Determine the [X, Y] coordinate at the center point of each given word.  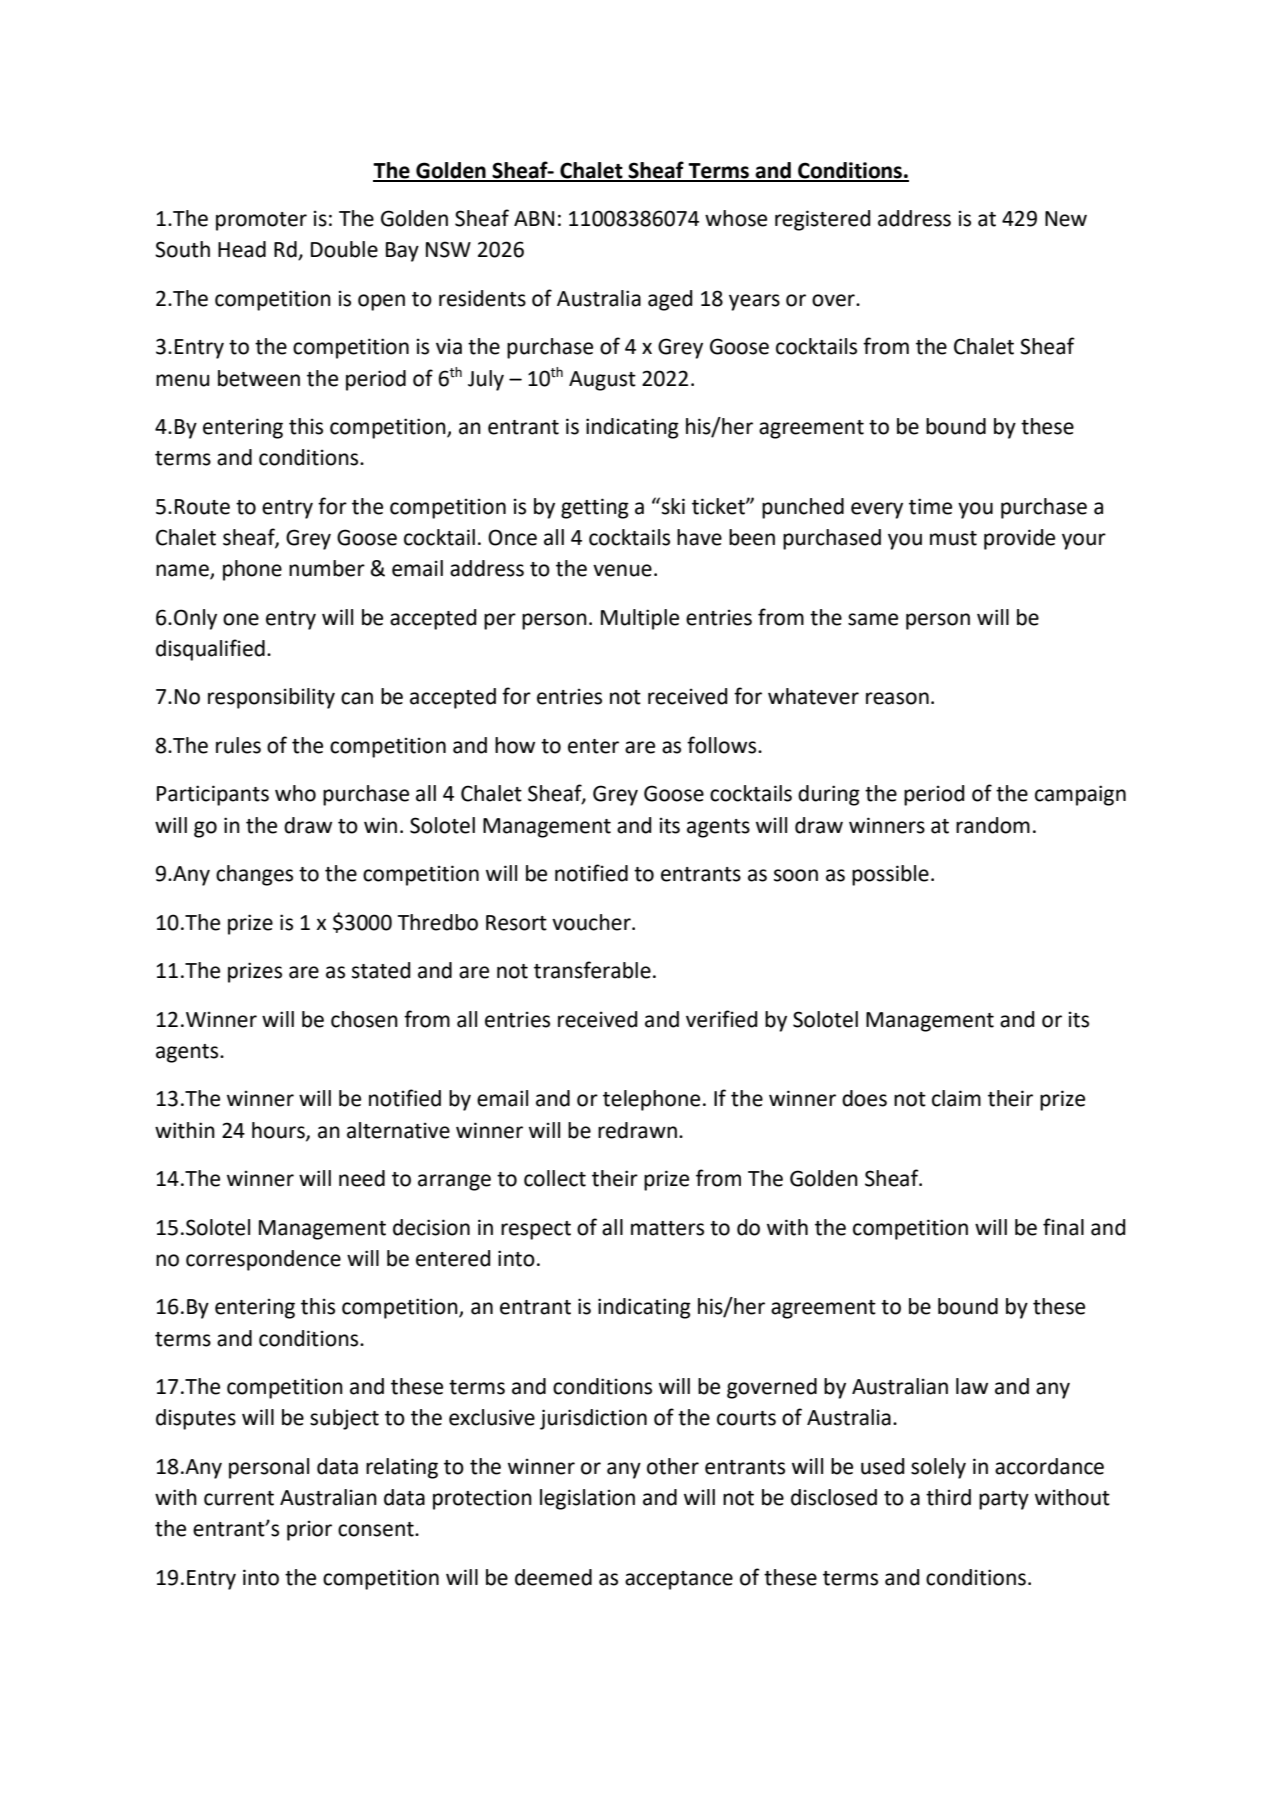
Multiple [640, 619]
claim [956, 1098]
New [1066, 219]
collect [555, 1178]
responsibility [271, 698]
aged [670, 300]
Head [242, 249]
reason [897, 698]
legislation [587, 1499]
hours [279, 1131]
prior [309, 1530]
